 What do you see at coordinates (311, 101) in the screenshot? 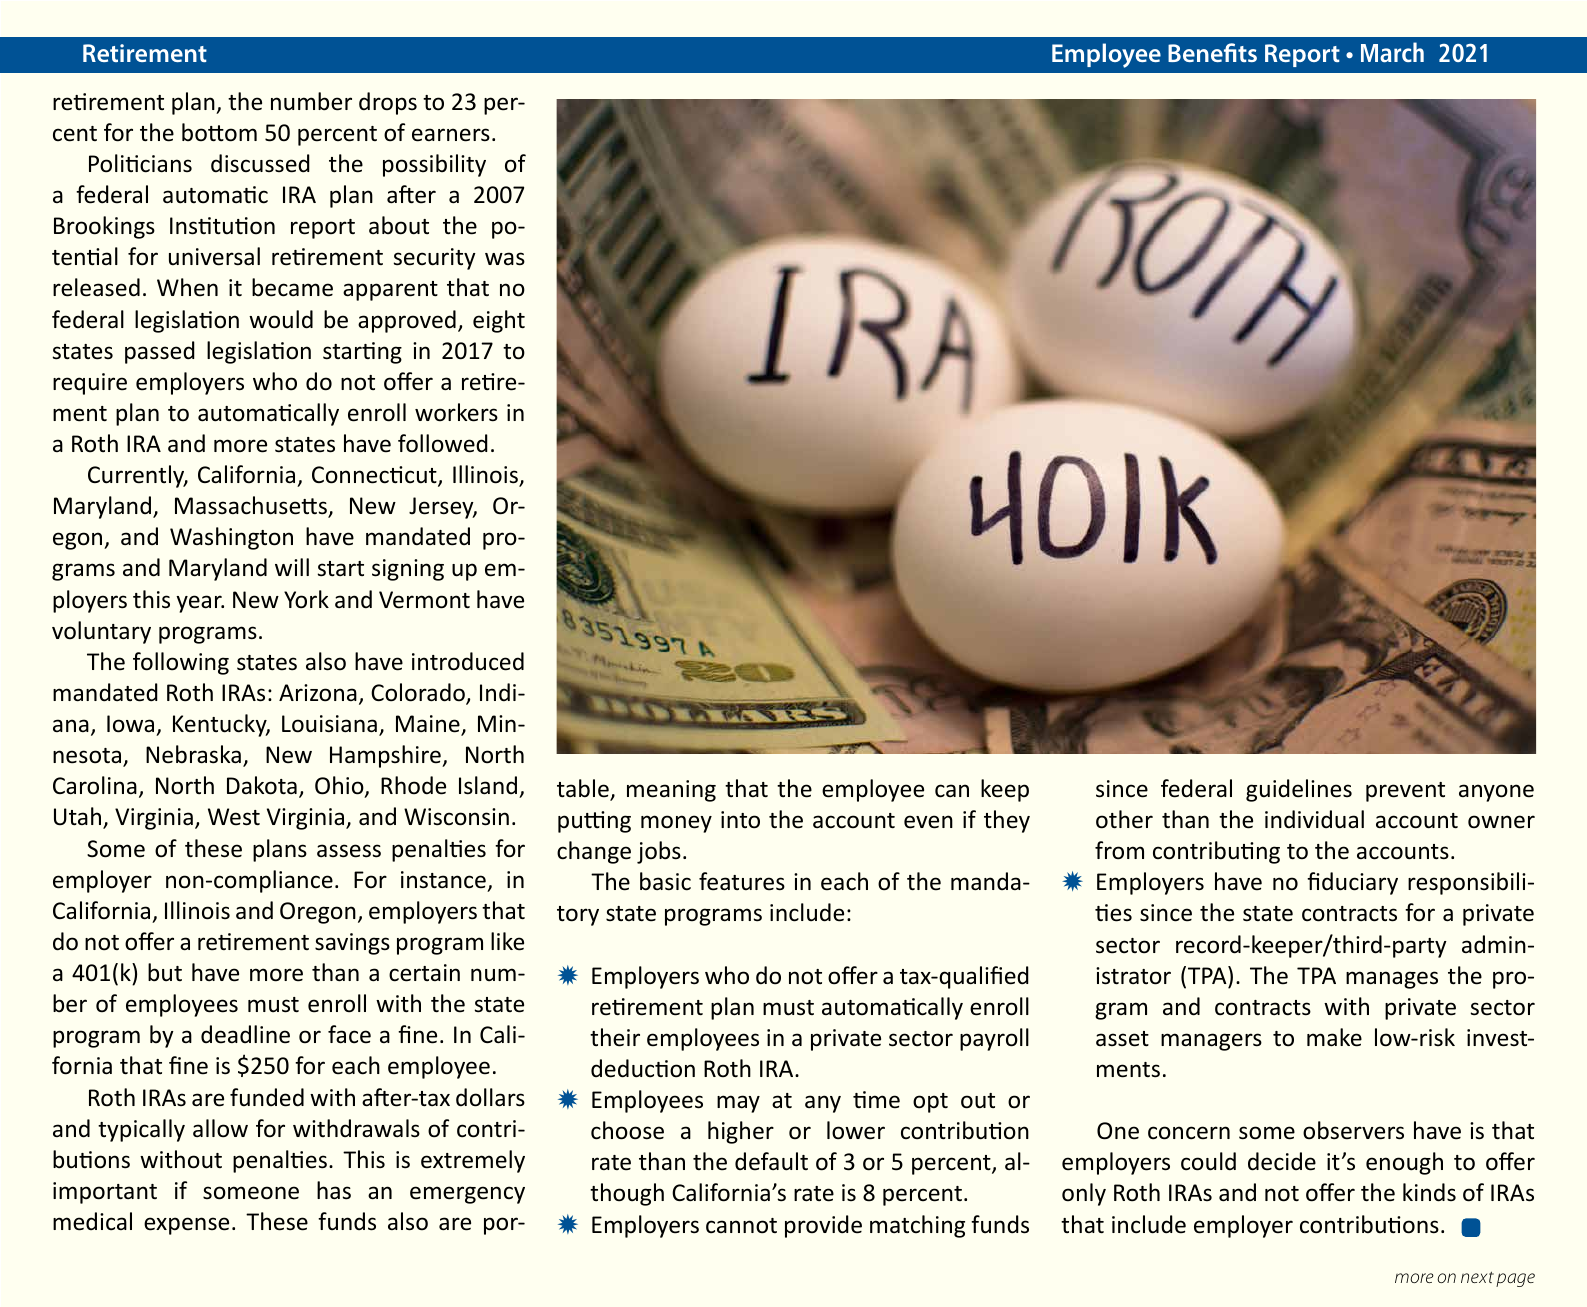
I see `number` at bounding box center [311, 101].
